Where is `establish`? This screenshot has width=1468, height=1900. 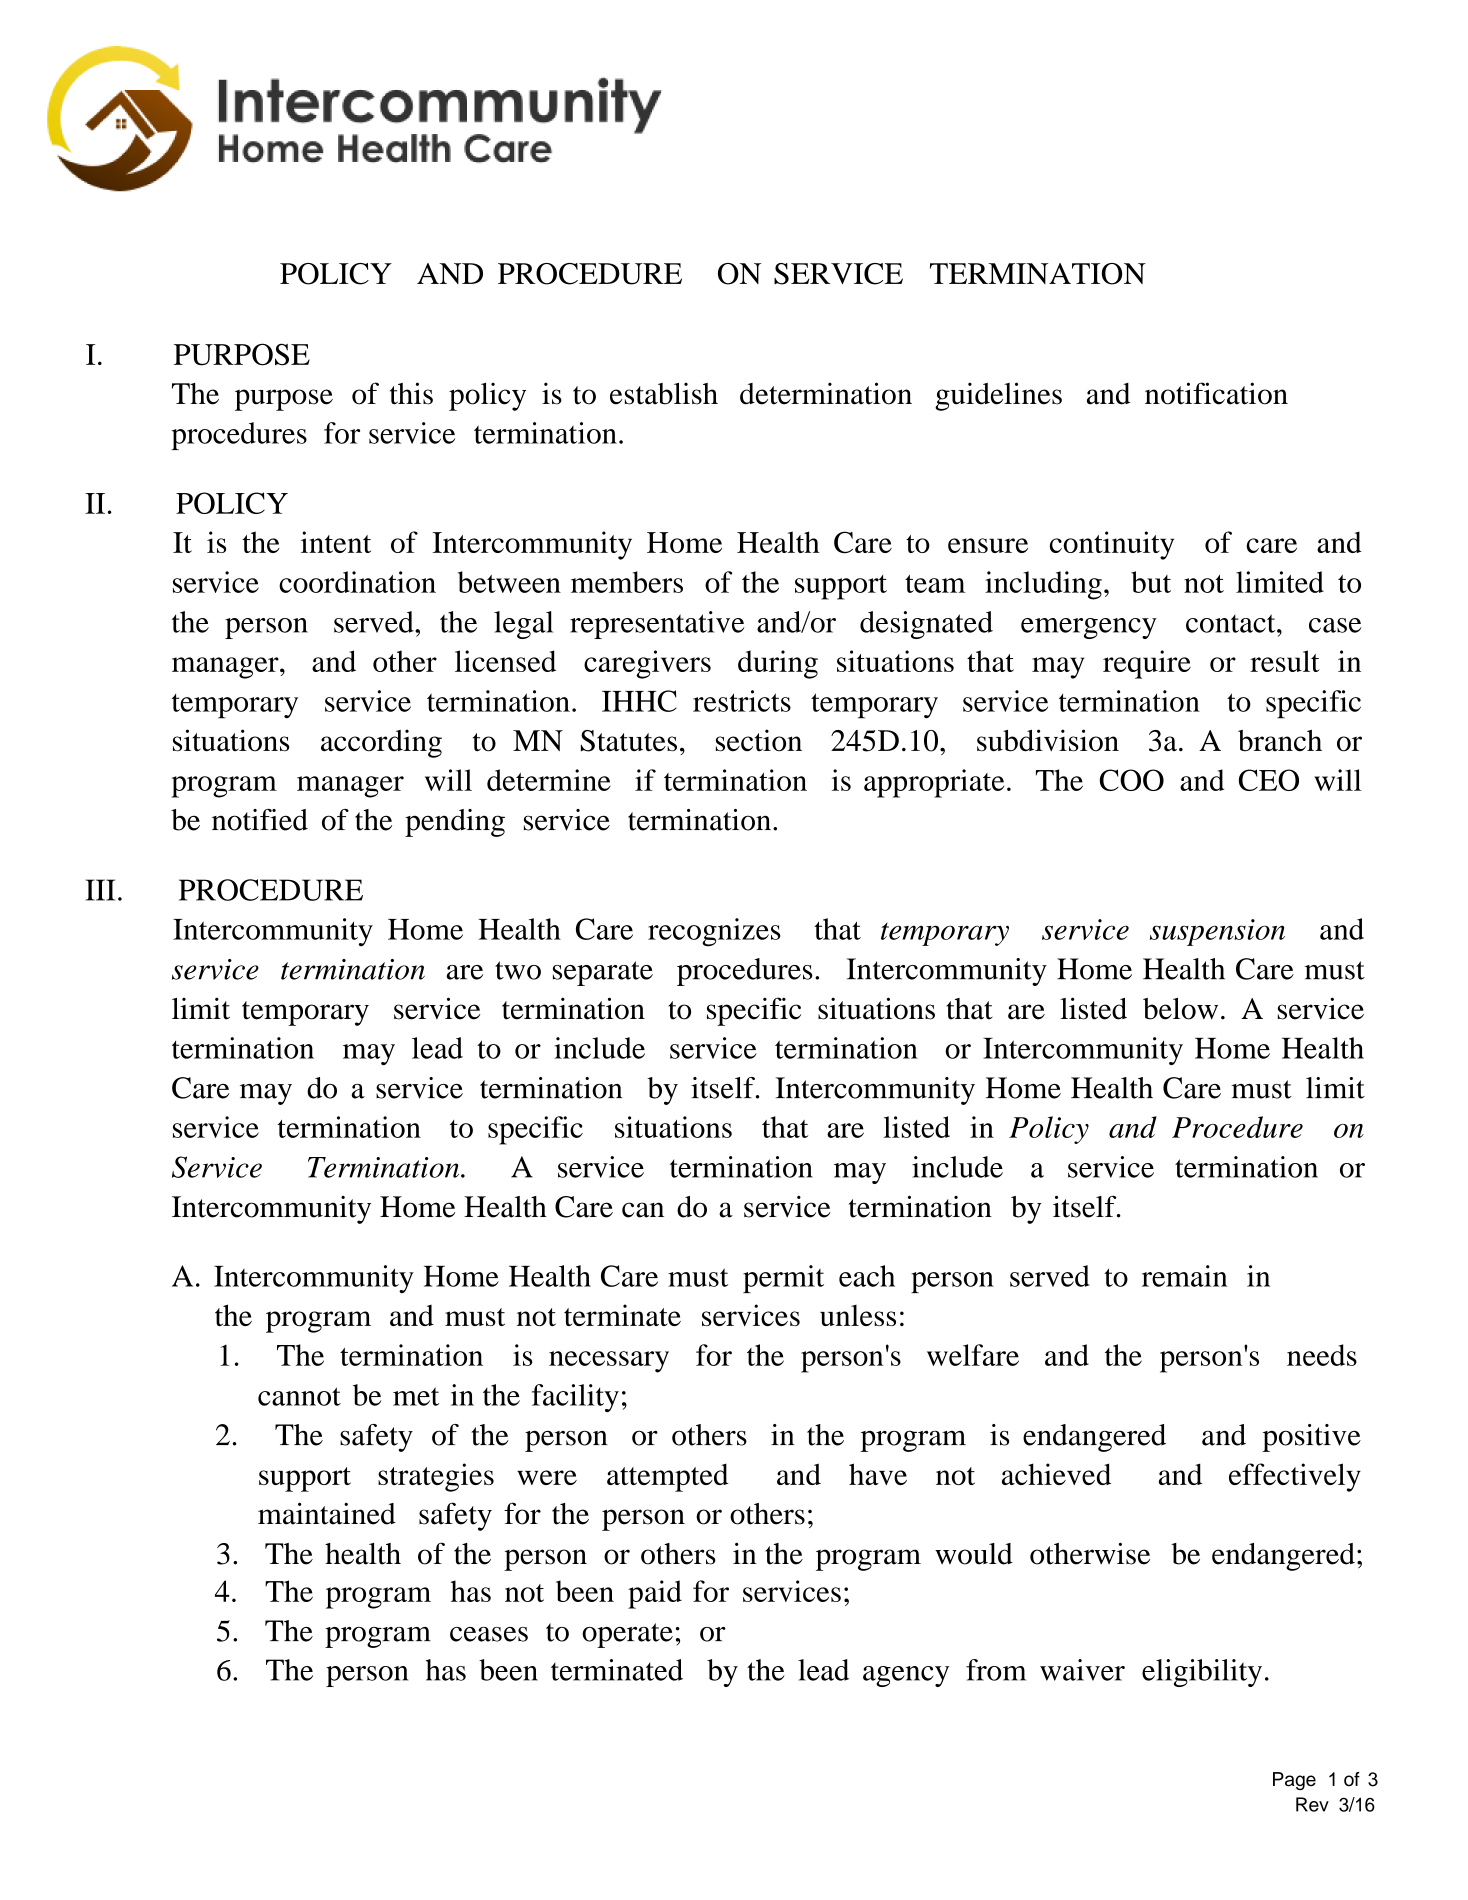
establish is located at coordinates (664, 394).
